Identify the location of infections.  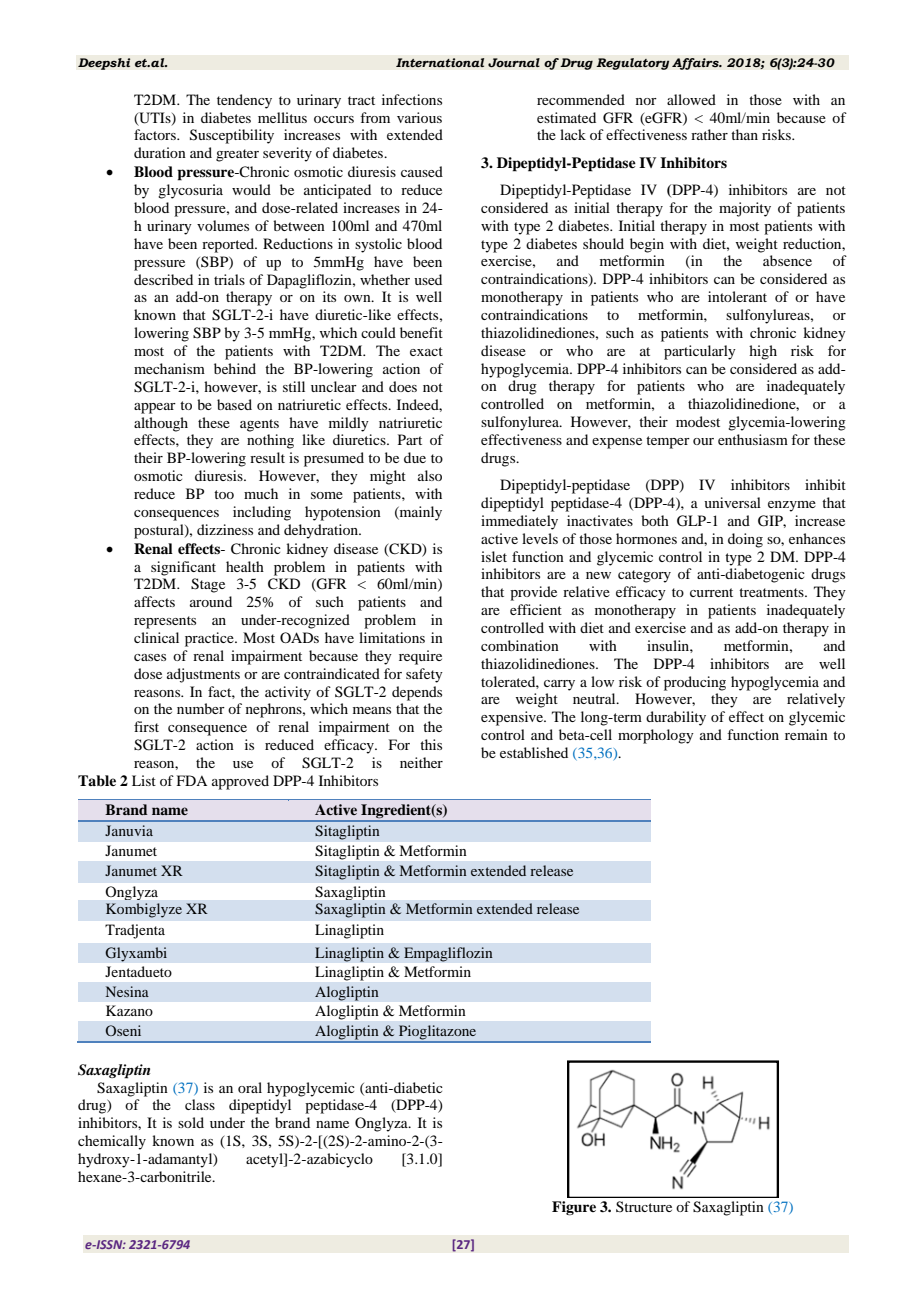
(412, 99).
